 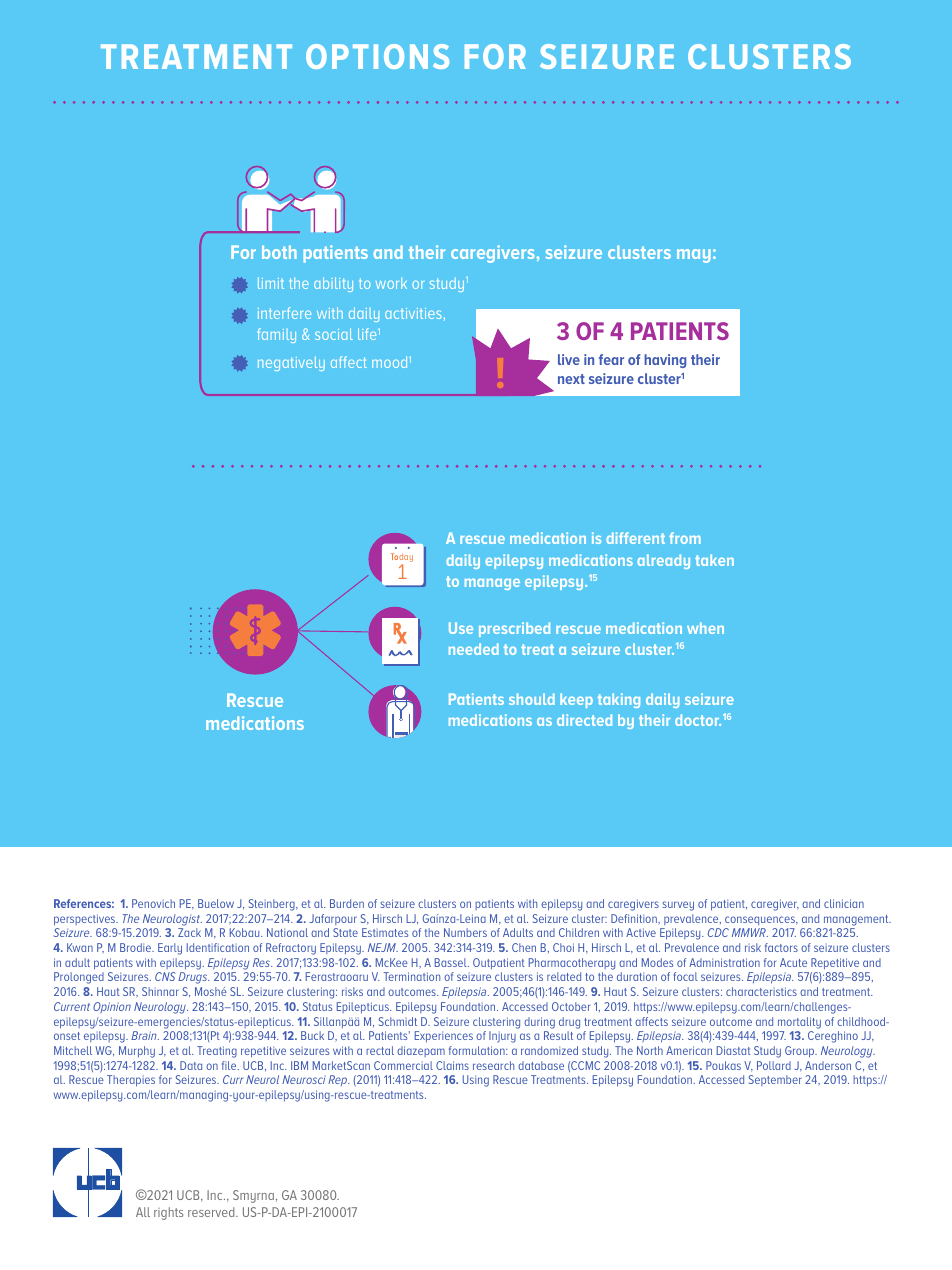 I want to click on work, so click(x=391, y=283).
